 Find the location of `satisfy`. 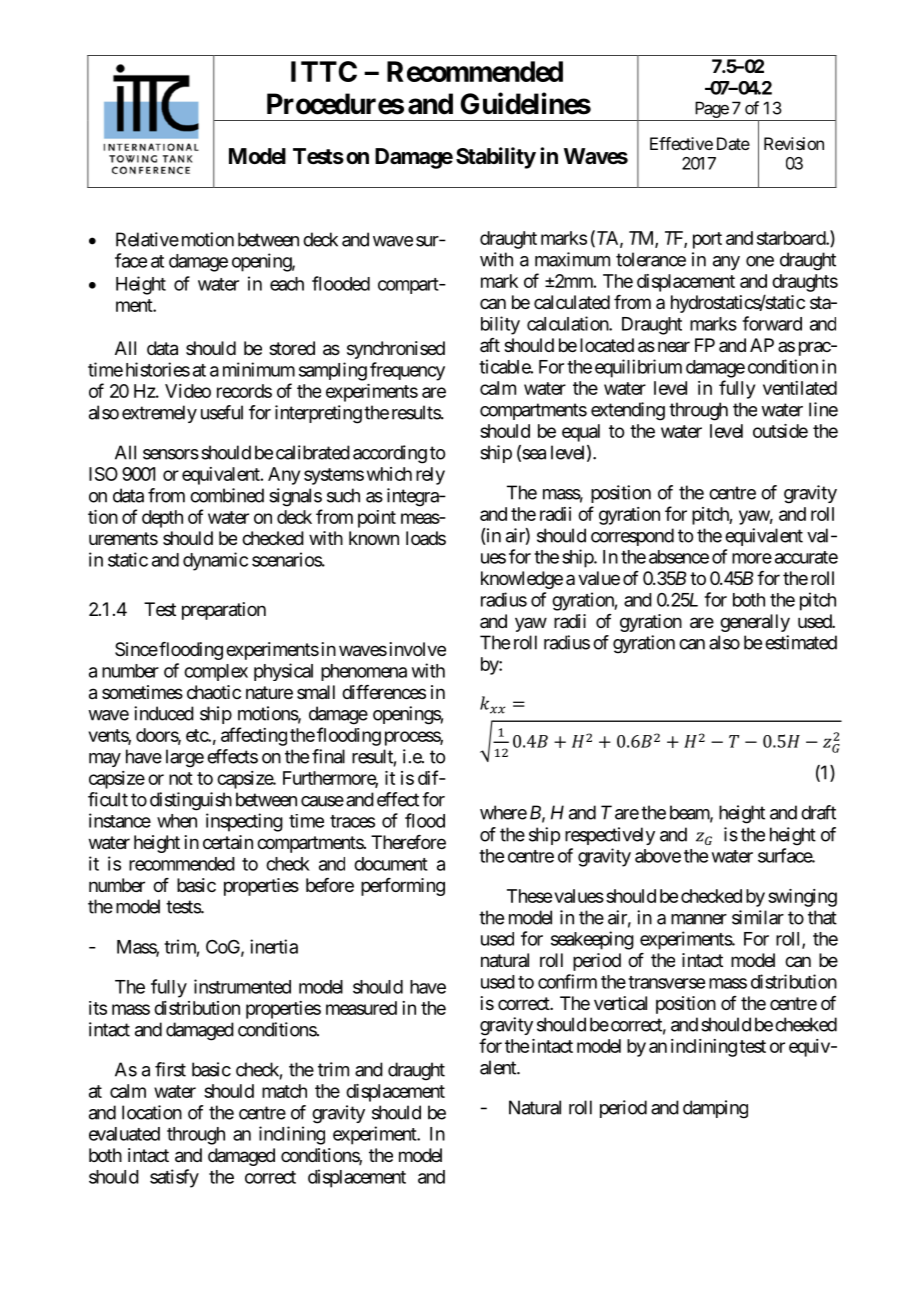

satisfy is located at coordinates (174, 1178).
